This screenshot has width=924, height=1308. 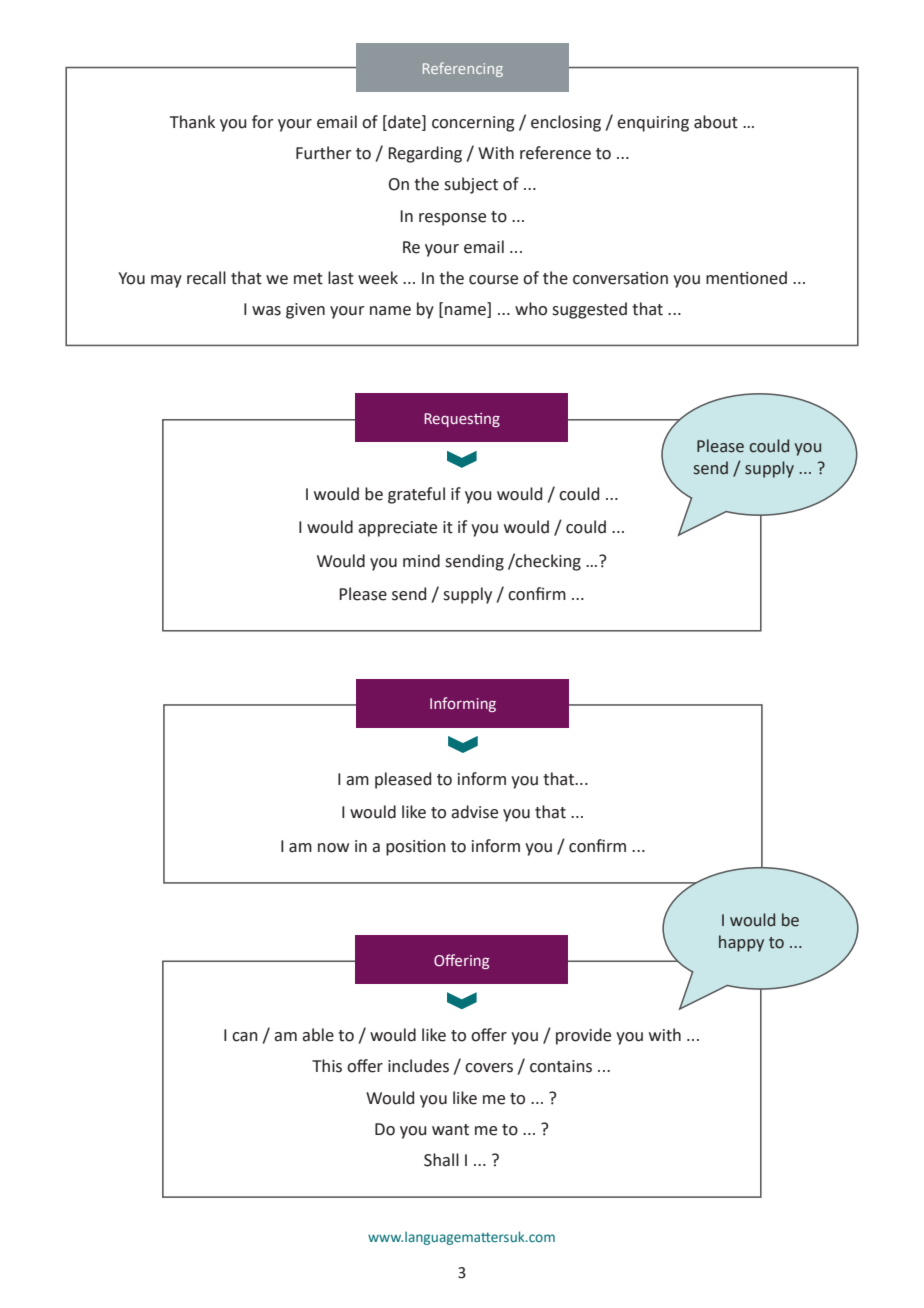 I want to click on mind, so click(x=421, y=561).
